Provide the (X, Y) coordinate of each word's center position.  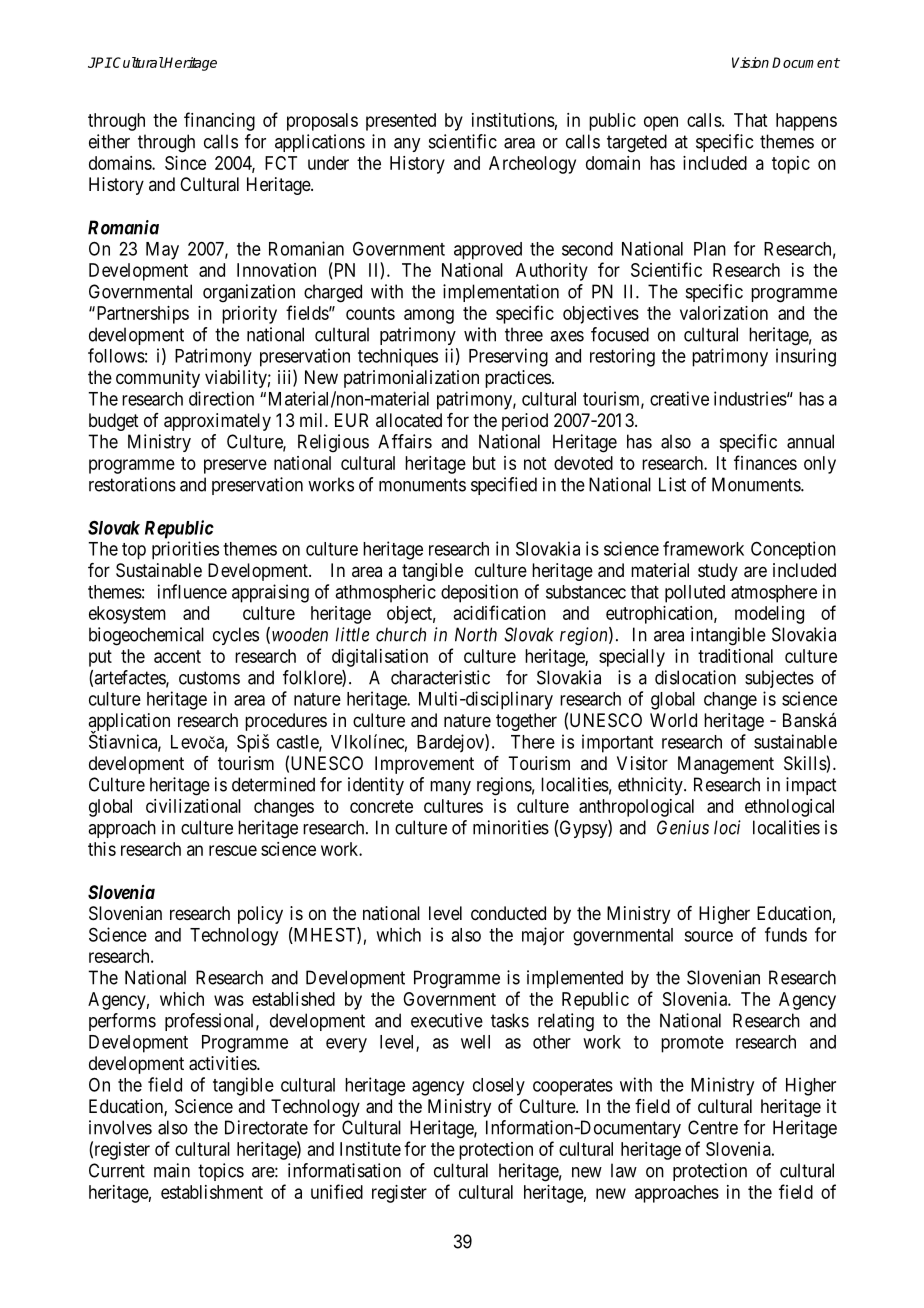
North (476, 634)
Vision (750, 62)
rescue (233, 850)
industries (750, 398)
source (708, 936)
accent (177, 656)
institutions (513, 120)
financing (219, 121)
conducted (508, 913)
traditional (735, 656)
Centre (713, 1127)
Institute (370, 1149)
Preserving (508, 357)
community (158, 379)
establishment (212, 1192)
